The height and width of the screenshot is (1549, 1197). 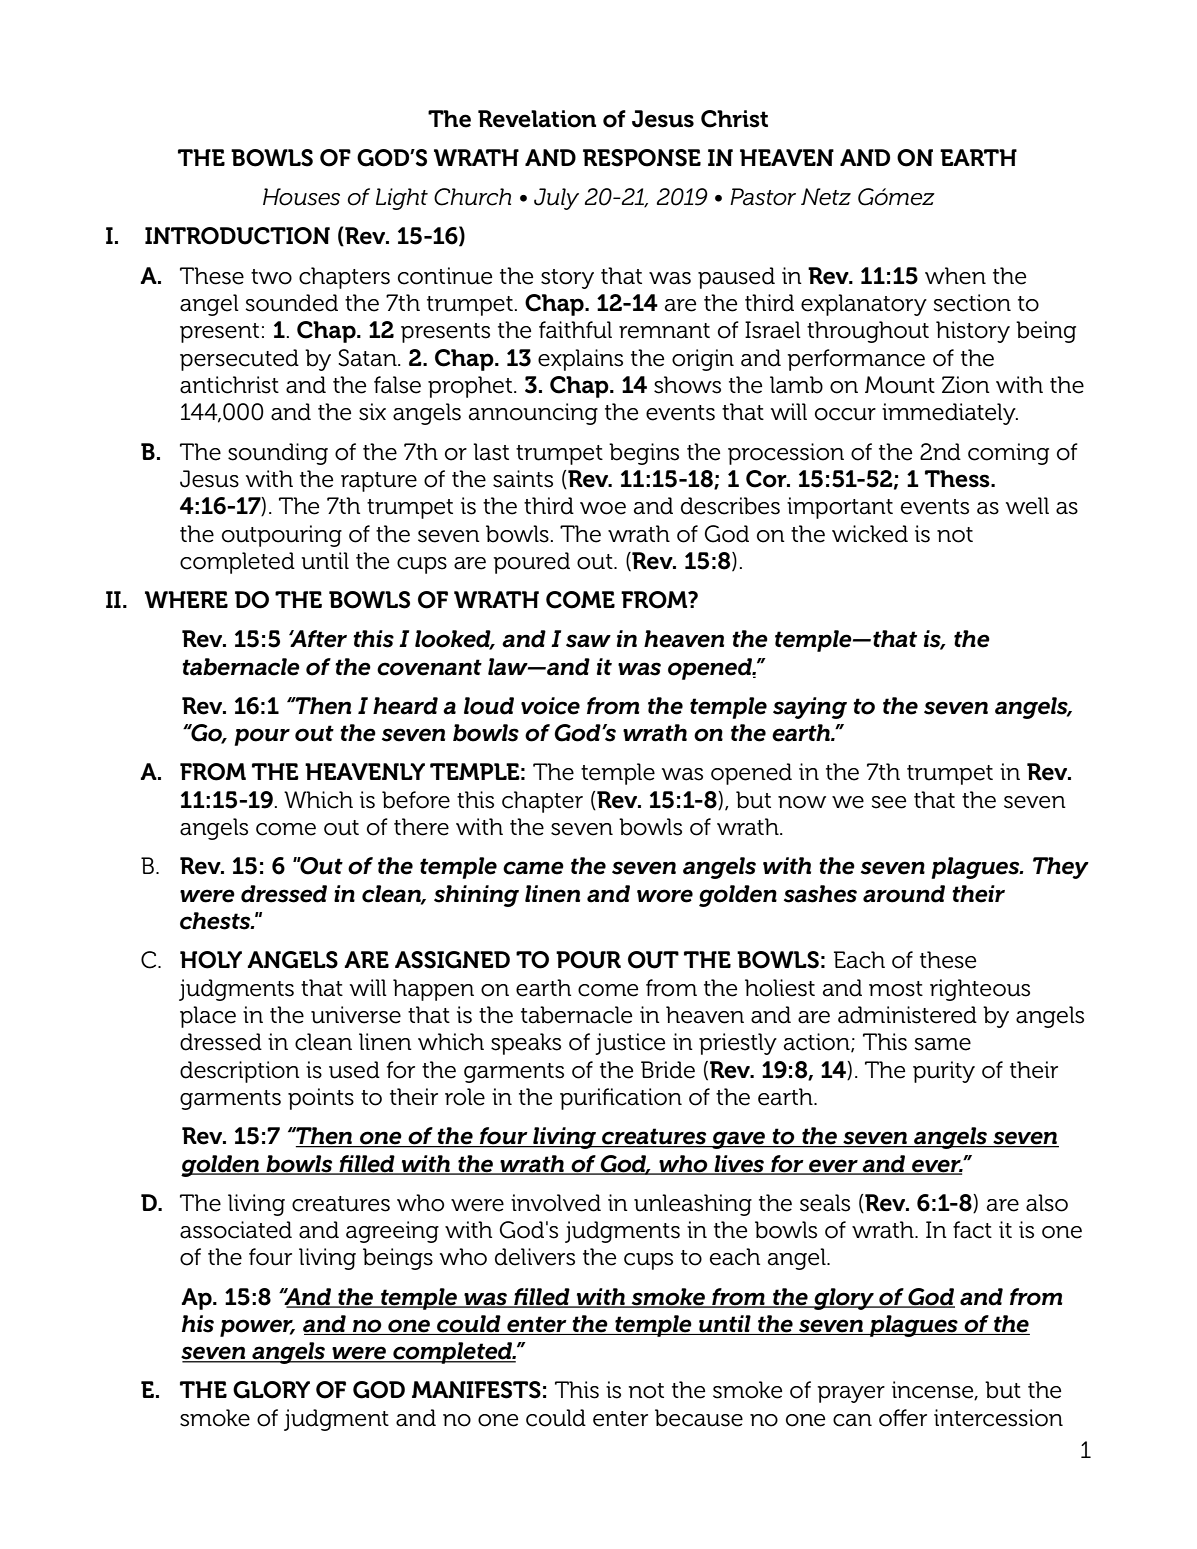 What do you see at coordinates (588, 641) in the screenshot?
I see `saw` at bounding box center [588, 641].
